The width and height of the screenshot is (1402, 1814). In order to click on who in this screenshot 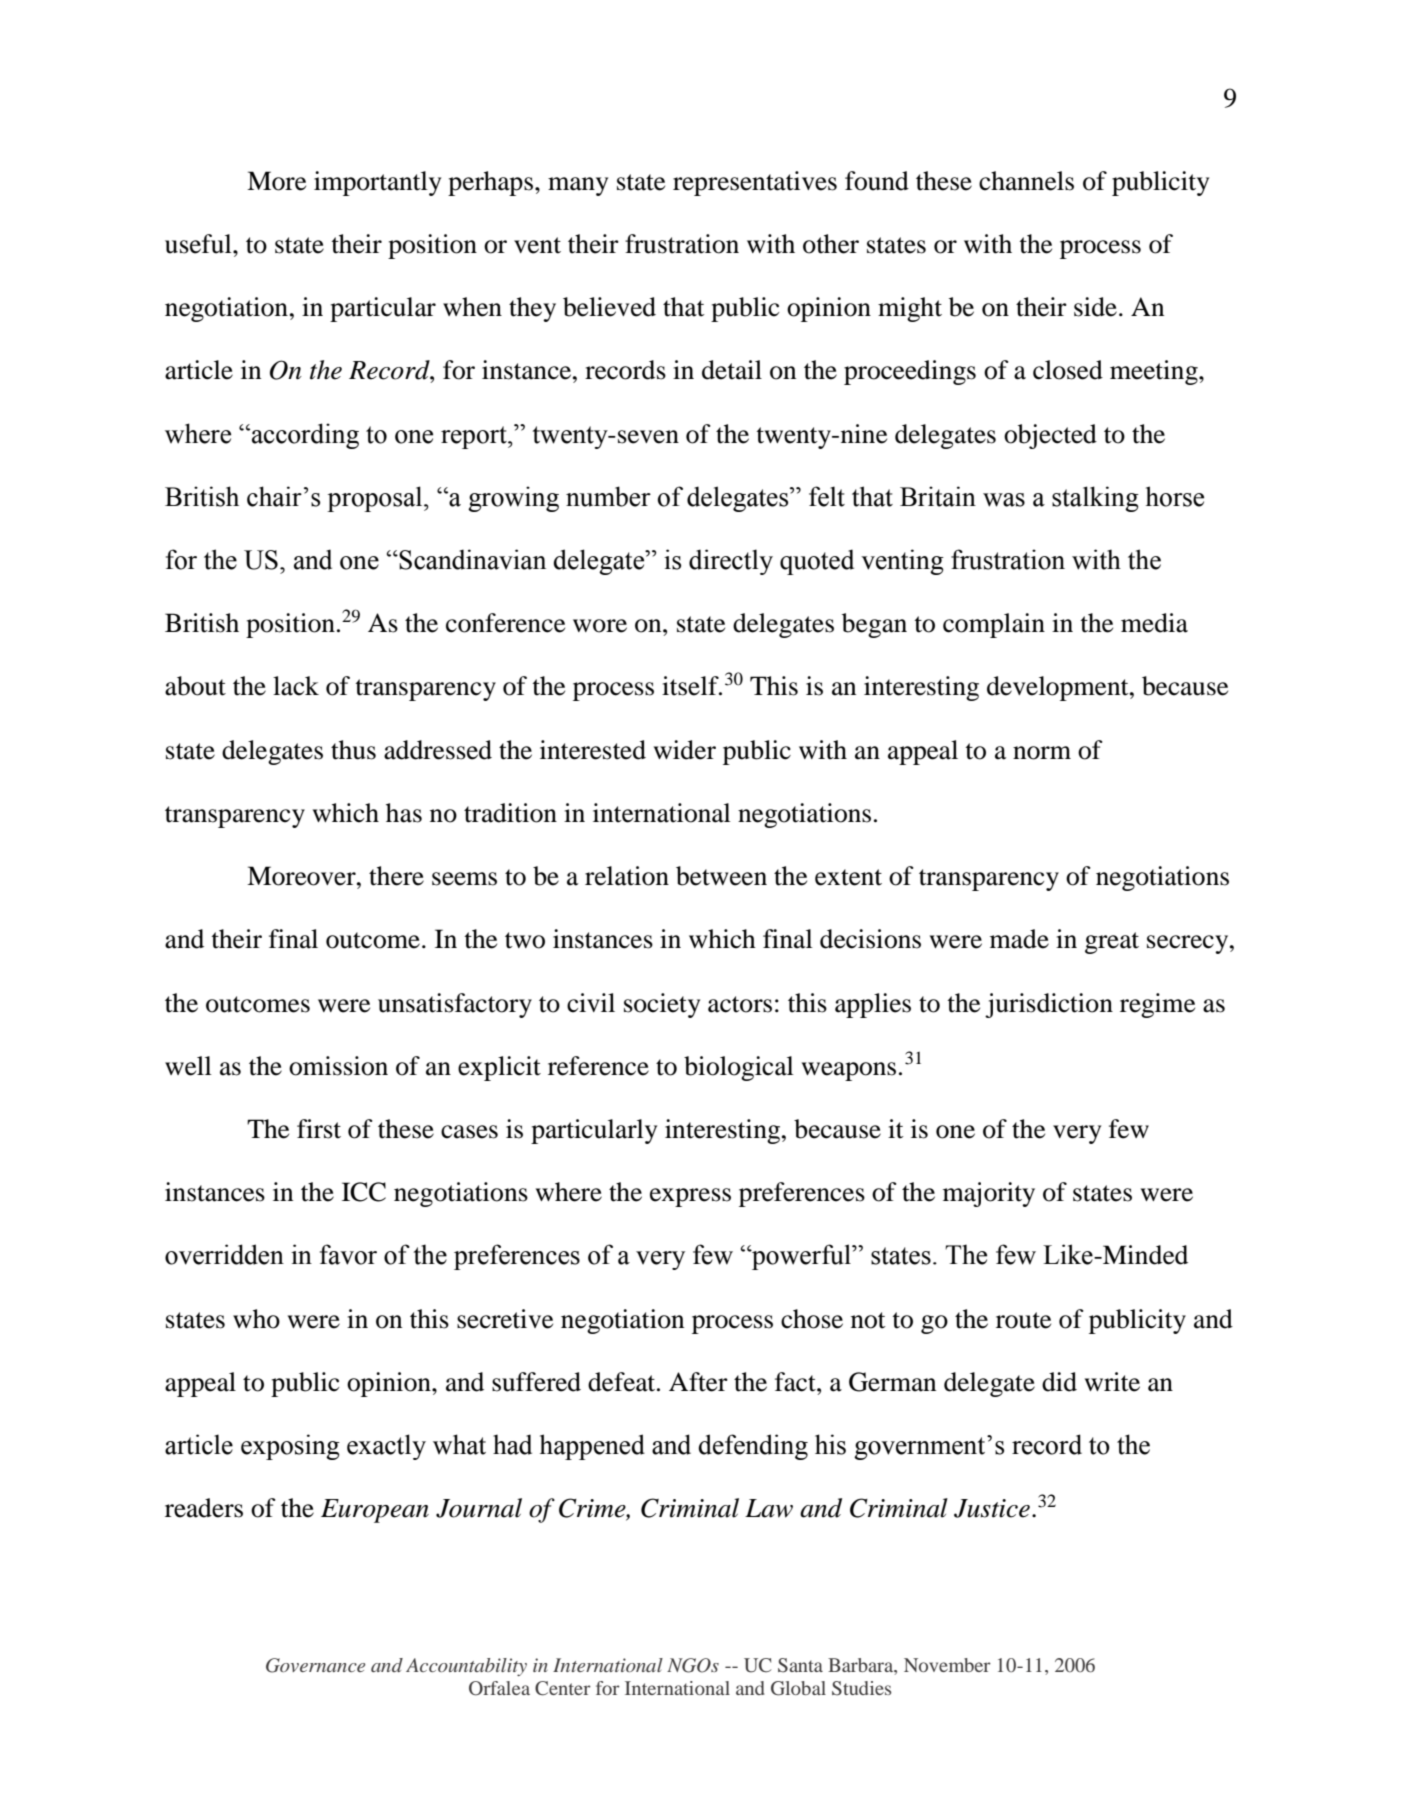, I will do `click(256, 1319)`.
